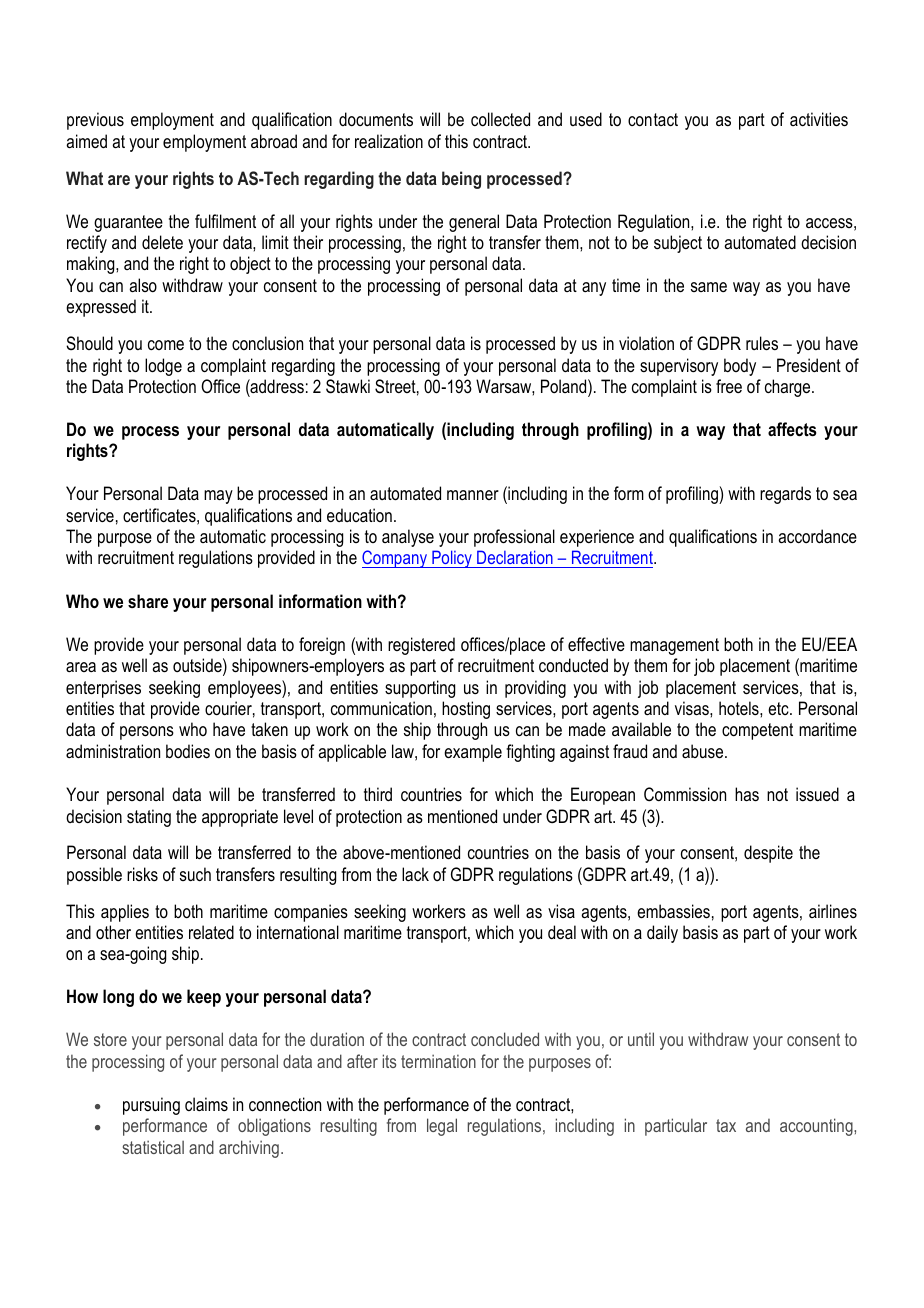 The height and width of the document is (1308, 924). I want to click on registered, so click(421, 646).
